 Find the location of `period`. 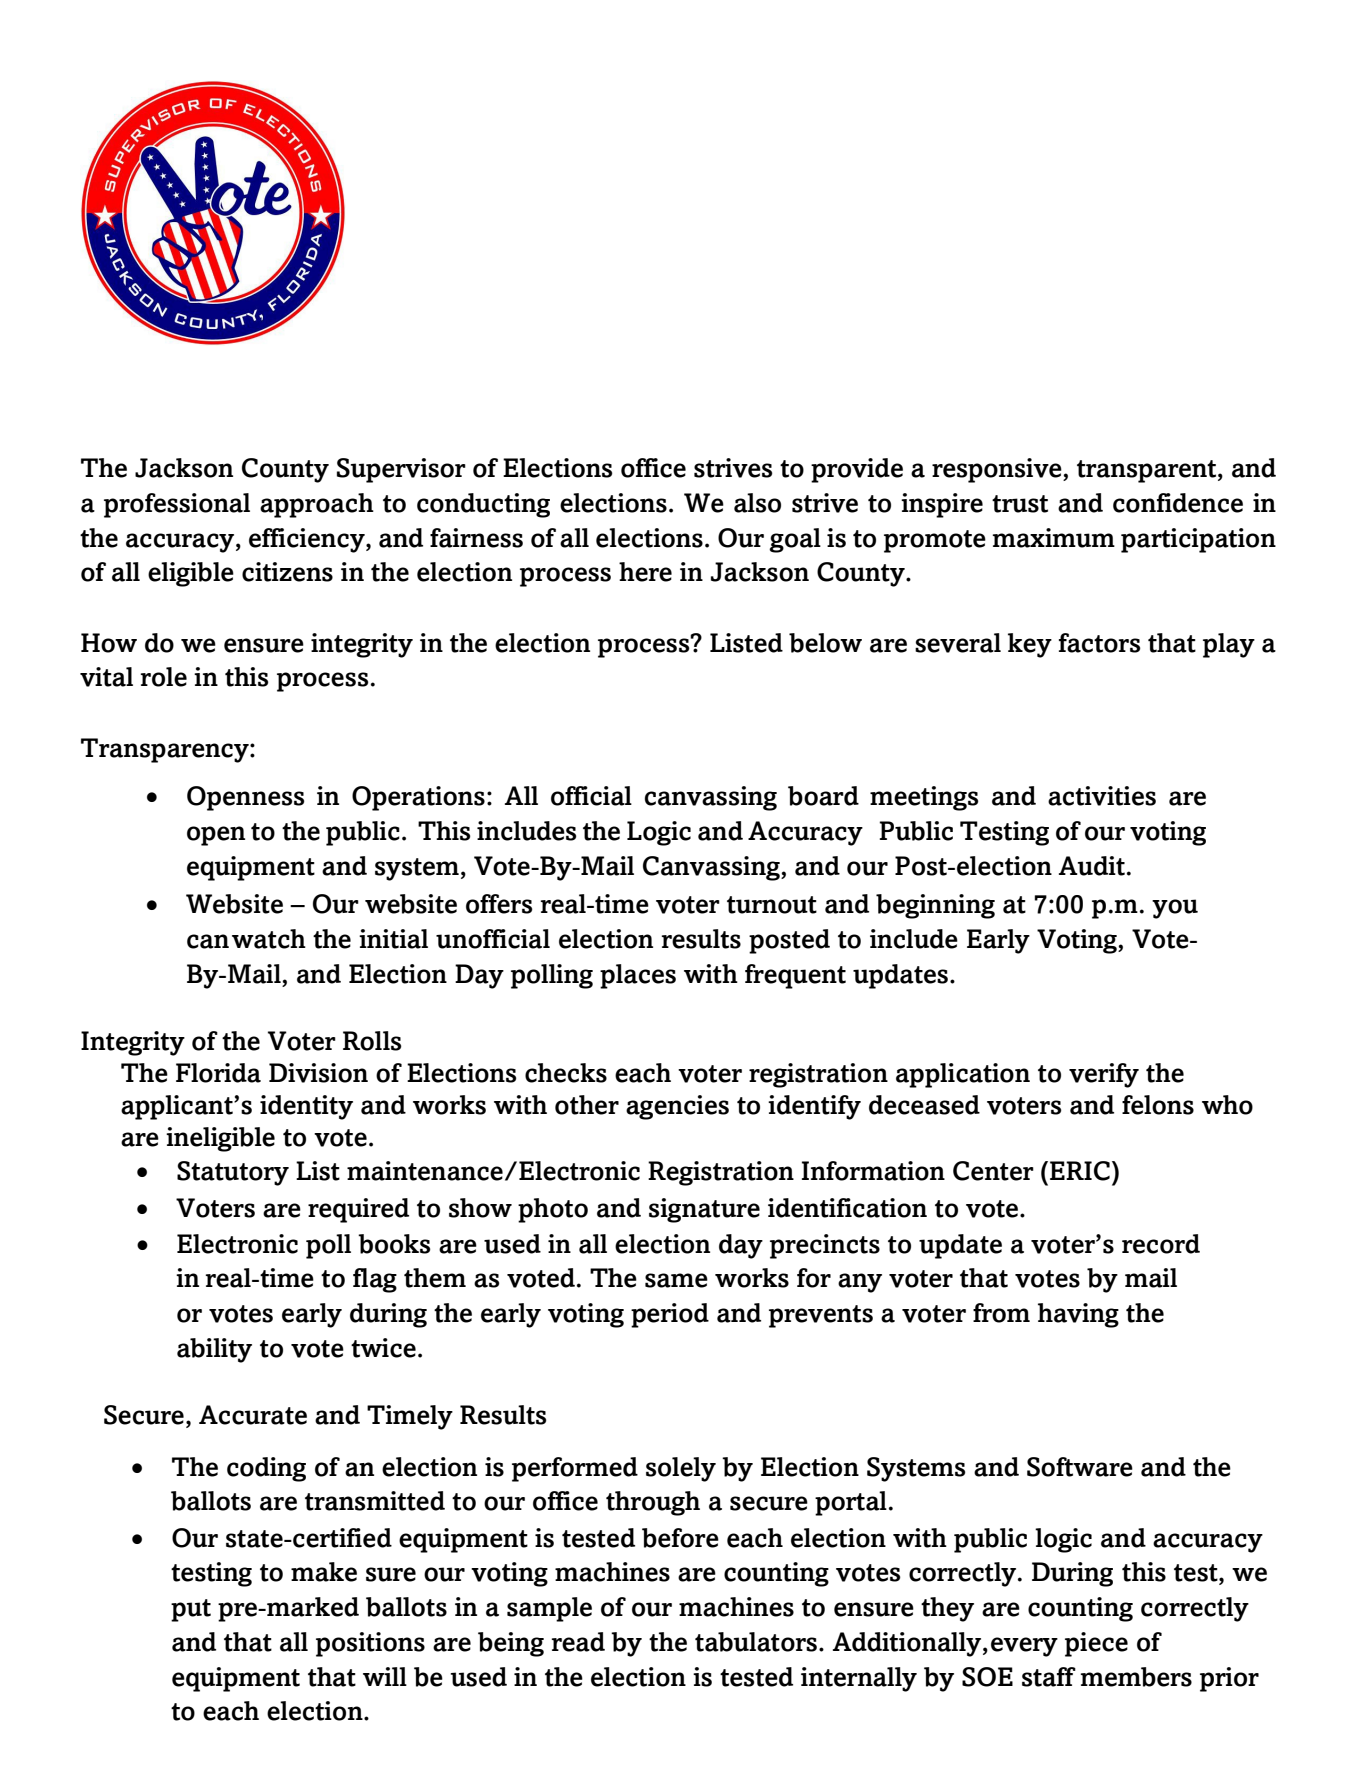

period is located at coordinates (670, 1315).
